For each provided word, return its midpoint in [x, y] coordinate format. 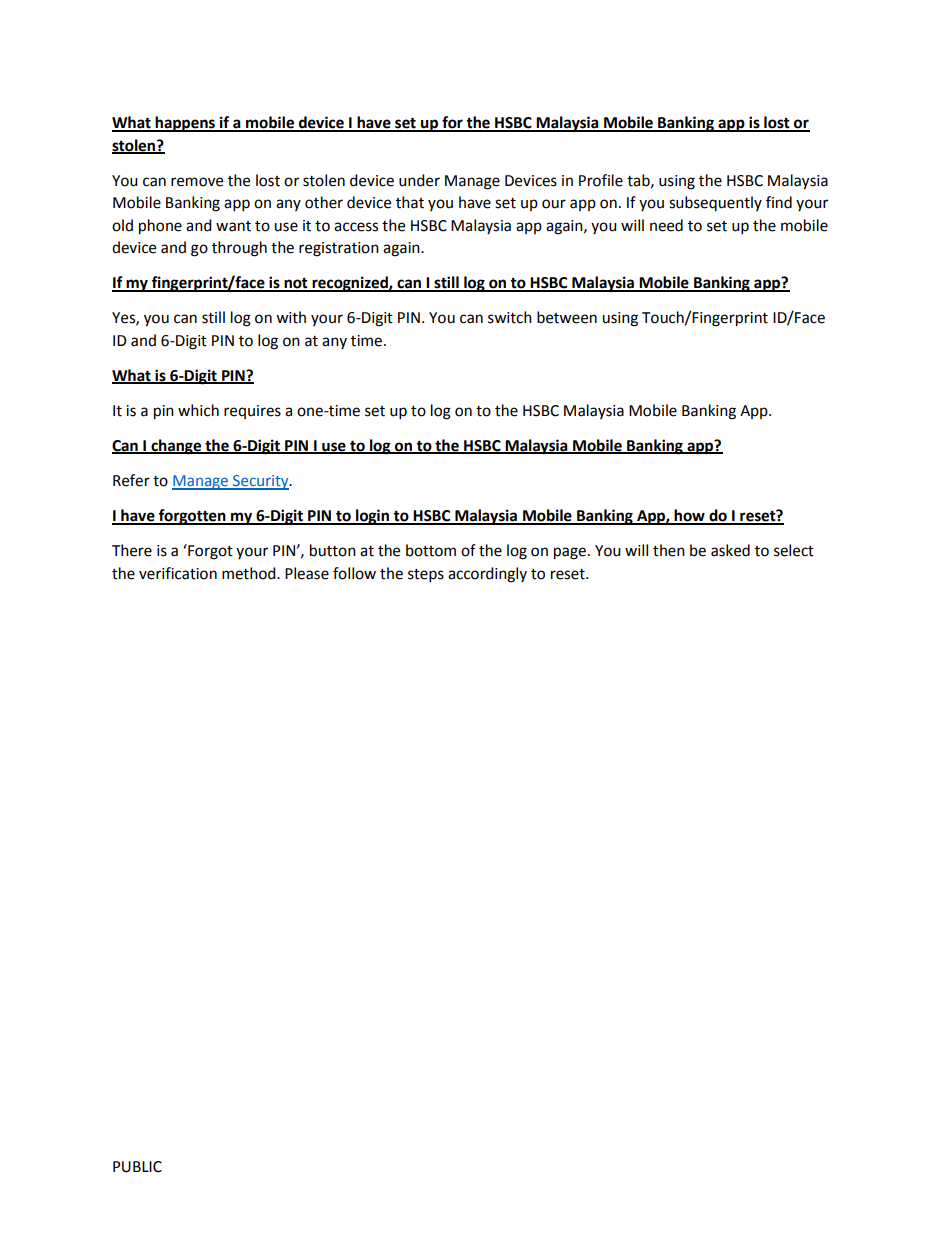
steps [426, 576]
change [176, 447]
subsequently [715, 203]
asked [730, 550]
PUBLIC [137, 1167]
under [419, 180]
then [669, 550]
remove [197, 182]
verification [178, 573]
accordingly [487, 575]
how [690, 516]
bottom [431, 550]
